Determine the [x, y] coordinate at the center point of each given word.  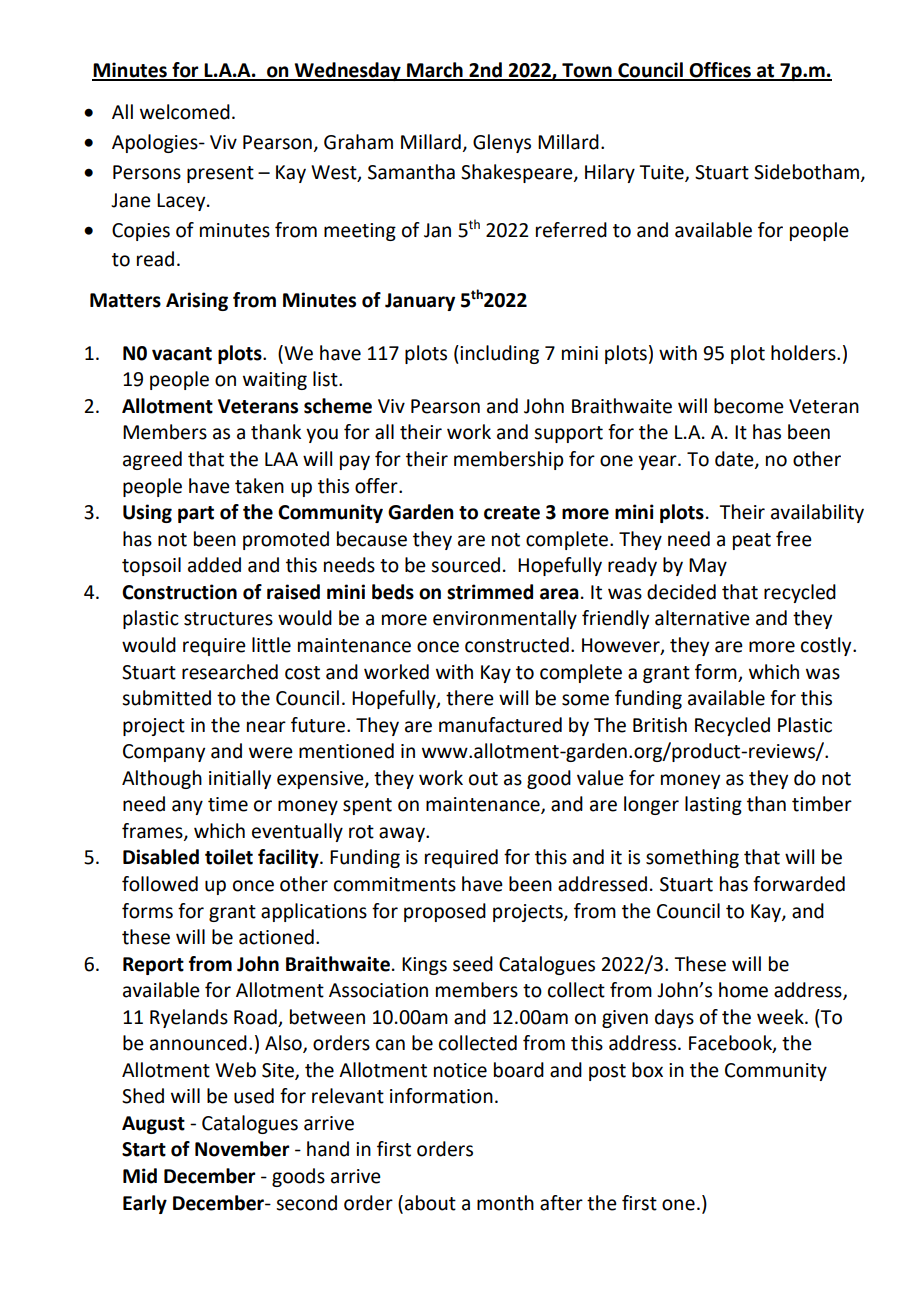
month [505, 1203]
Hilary [610, 173]
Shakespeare [518, 173]
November [242, 1149]
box [647, 1070]
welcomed [185, 112]
